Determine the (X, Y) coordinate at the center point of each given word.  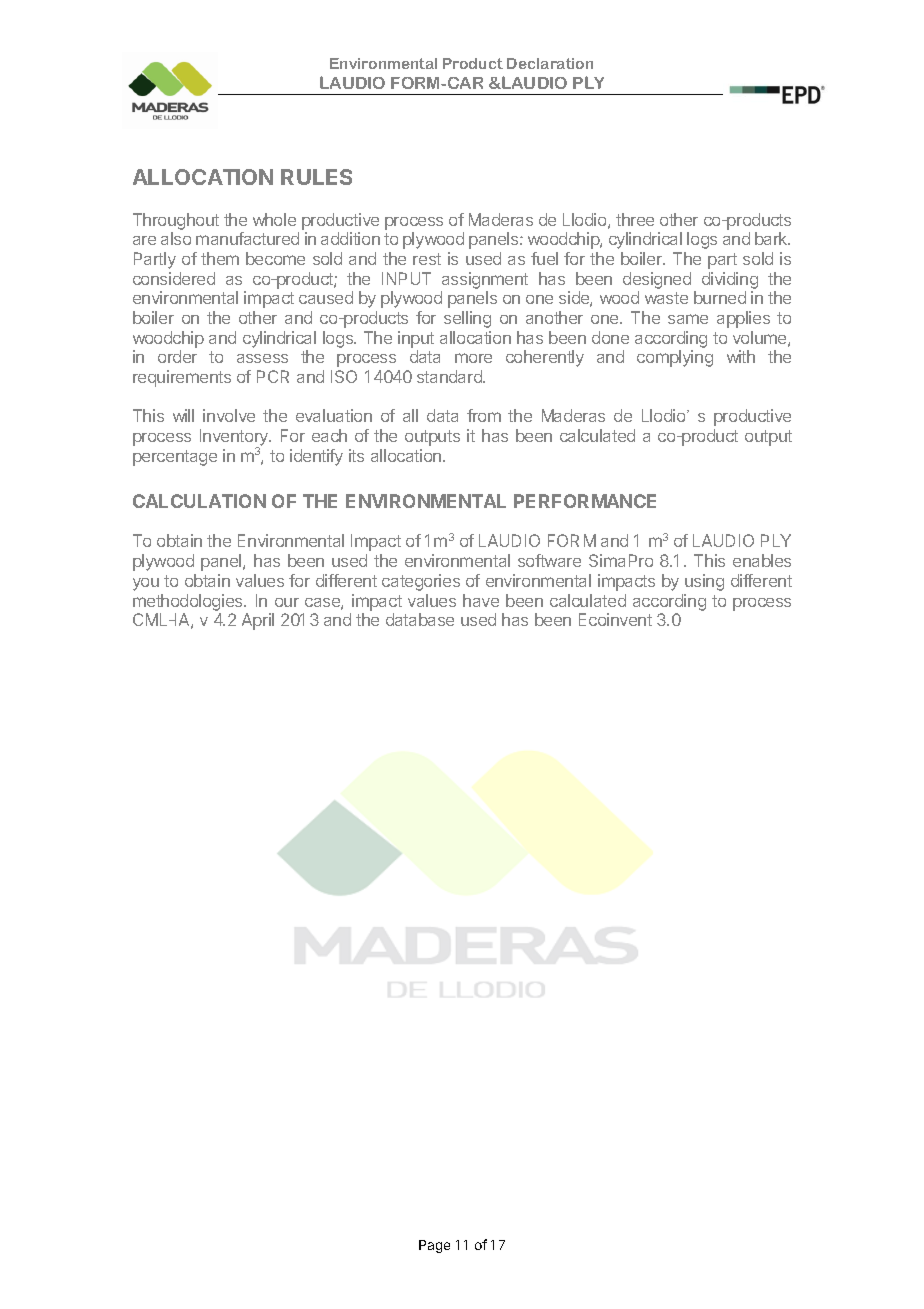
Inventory (235, 439)
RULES (316, 177)
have (481, 600)
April (258, 621)
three (635, 219)
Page (434, 1246)
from (484, 415)
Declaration (550, 63)
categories (421, 582)
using (704, 582)
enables (762, 560)
